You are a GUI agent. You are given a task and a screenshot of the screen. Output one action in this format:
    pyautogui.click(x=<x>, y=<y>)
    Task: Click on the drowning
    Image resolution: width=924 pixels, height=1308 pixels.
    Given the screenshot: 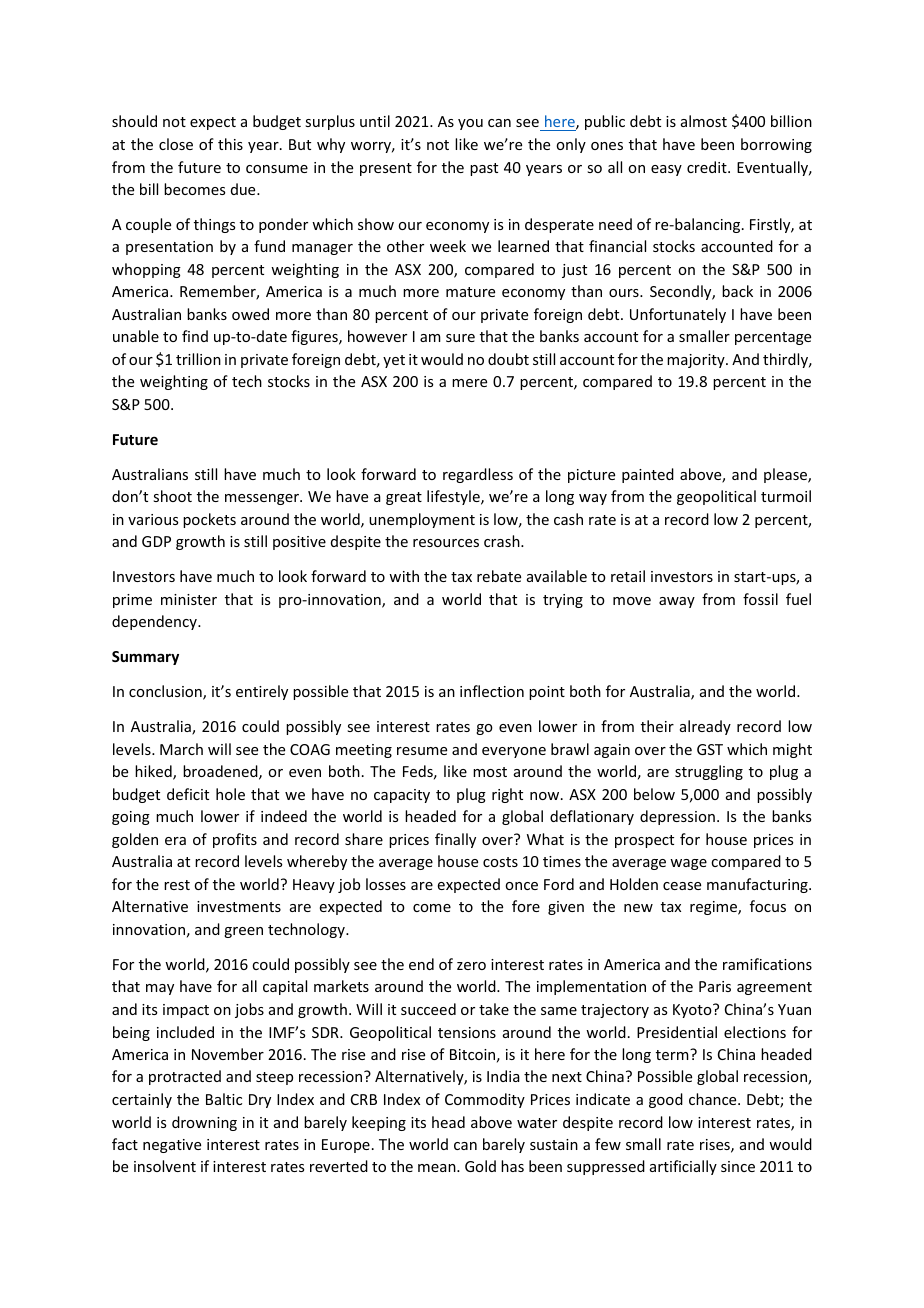 What is the action you would take?
    pyautogui.click(x=204, y=1123)
